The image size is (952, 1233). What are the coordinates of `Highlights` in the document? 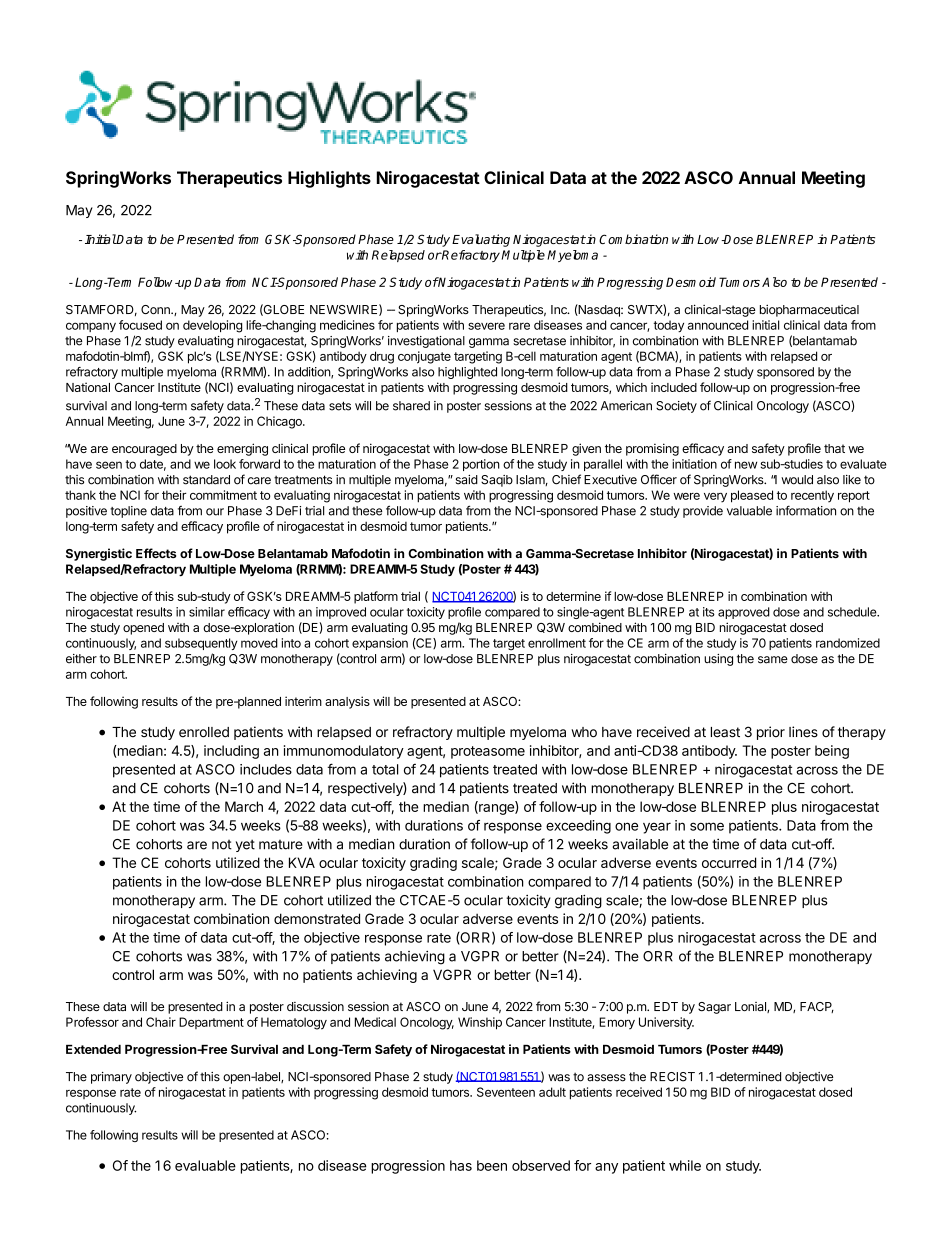 It's located at (329, 179).
